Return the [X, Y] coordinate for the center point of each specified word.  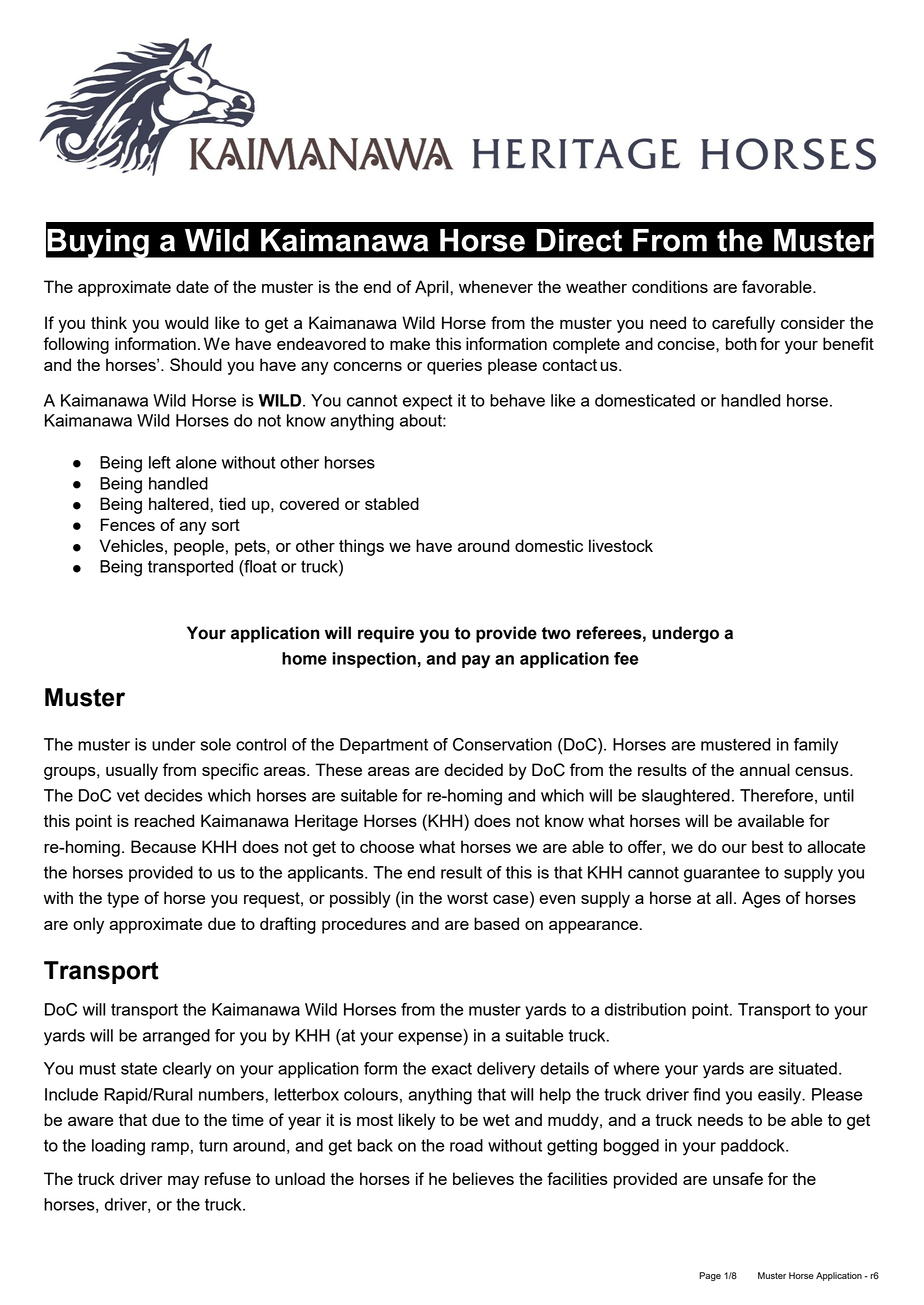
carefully [743, 324]
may [183, 1182]
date [192, 286]
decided [473, 769]
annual [765, 769]
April [433, 288]
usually [132, 771]
